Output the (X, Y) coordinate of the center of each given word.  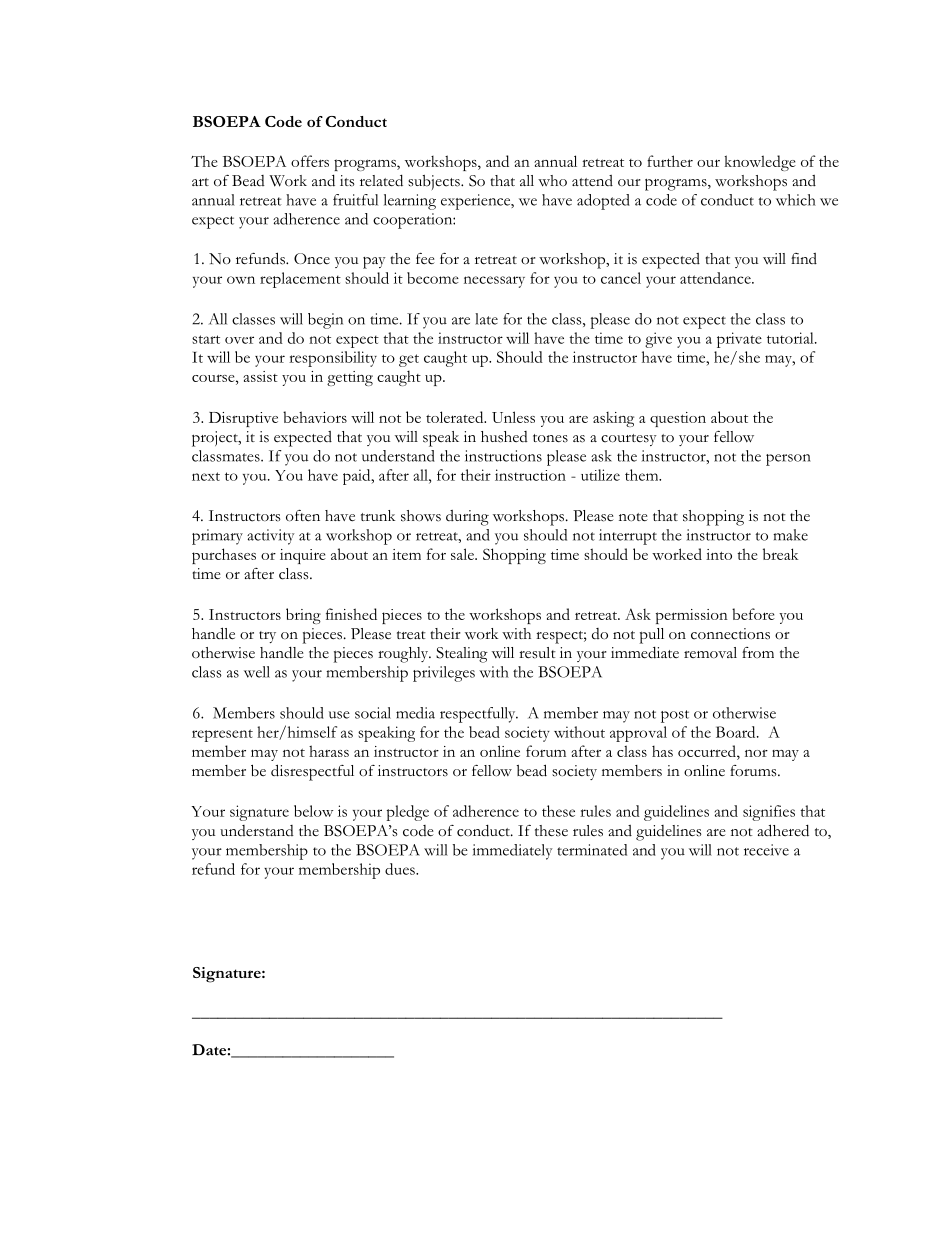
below (313, 811)
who (552, 181)
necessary (494, 282)
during (467, 518)
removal (710, 652)
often (303, 516)
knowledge (760, 163)
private (739, 340)
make (790, 535)
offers (310, 161)
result (537, 653)
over (239, 340)
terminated (592, 850)
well (257, 672)
